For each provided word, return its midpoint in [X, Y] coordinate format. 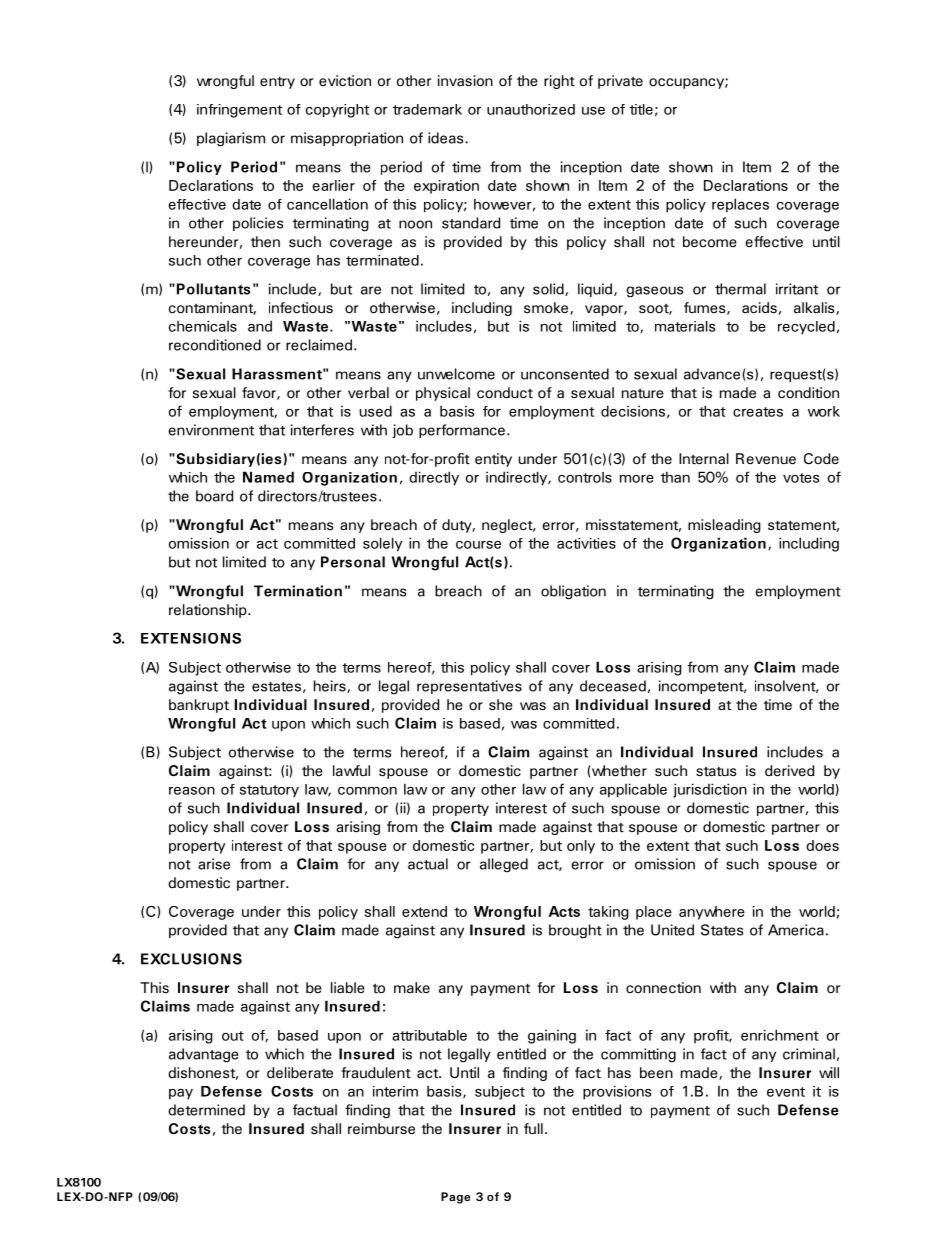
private [620, 82]
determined [206, 1110]
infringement [239, 111]
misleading [724, 526]
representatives [469, 687]
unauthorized [531, 109]
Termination [298, 591]
